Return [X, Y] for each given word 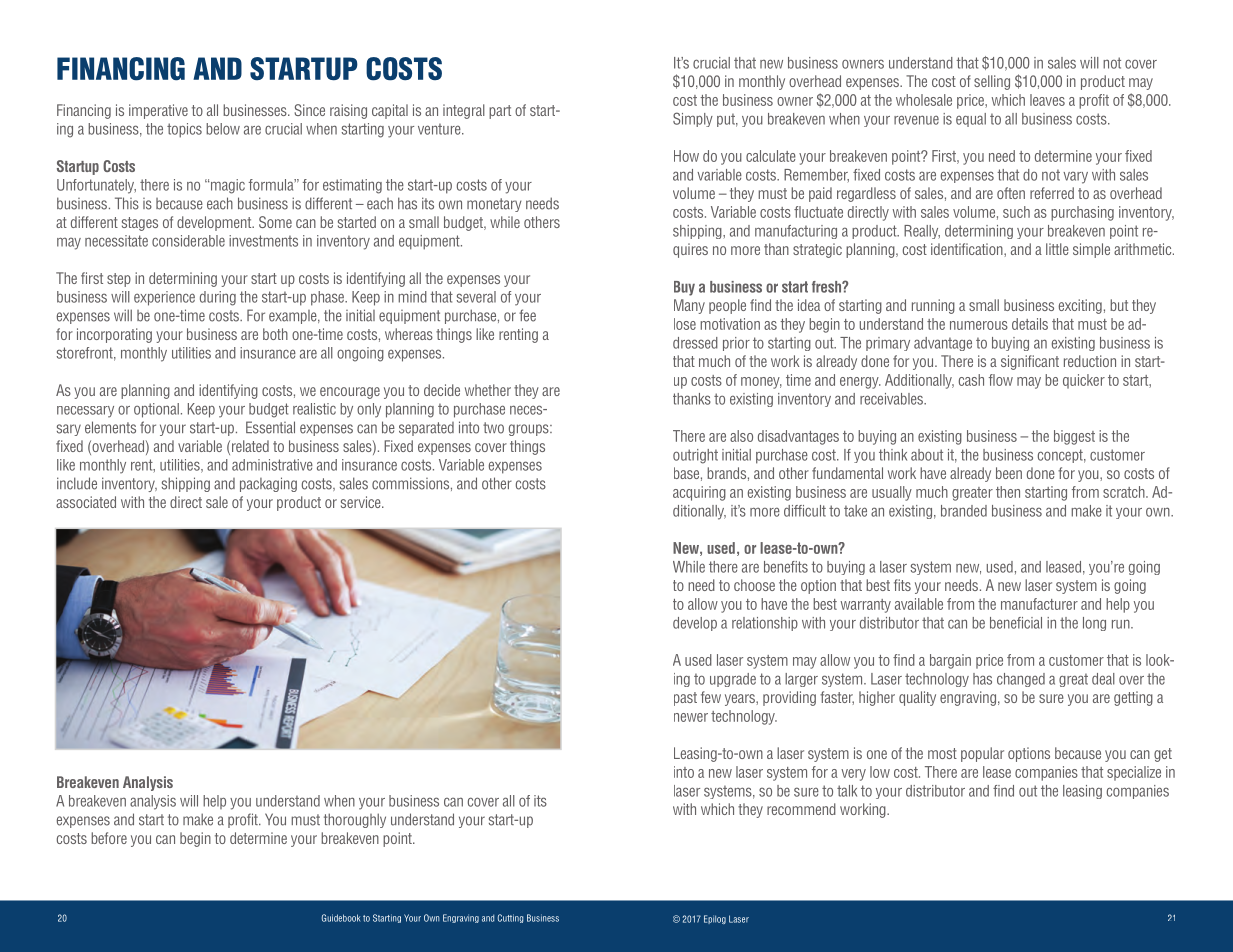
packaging [268, 484]
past [685, 699]
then [1008, 492]
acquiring [699, 493]
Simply [693, 119]
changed [1021, 680]
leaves [1047, 100]
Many [689, 306]
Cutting [510, 918]
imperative [158, 111]
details [1030, 324]
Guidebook [341, 918]
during [218, 298]
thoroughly [355, 820]
